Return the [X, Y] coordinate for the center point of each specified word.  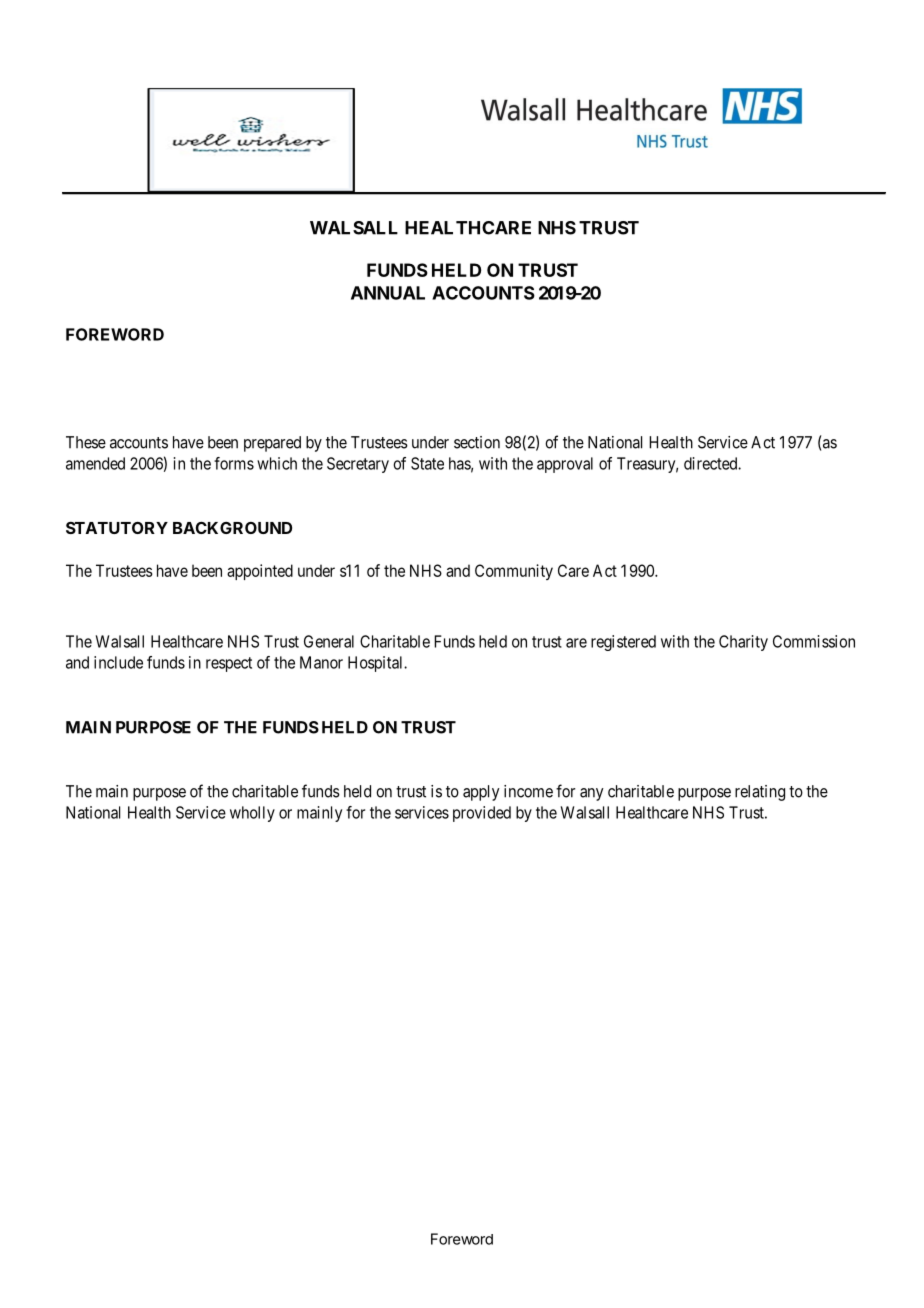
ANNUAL [388, 293]
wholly [252, 814]
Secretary [358, 465]
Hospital [377, 664]
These [86, 442]
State [427, 463]
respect [229, 664]
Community [514, 572]
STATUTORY [117, 528]
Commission [814, 641]
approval [565, 465]
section [477, 442]
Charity [743, 643]
